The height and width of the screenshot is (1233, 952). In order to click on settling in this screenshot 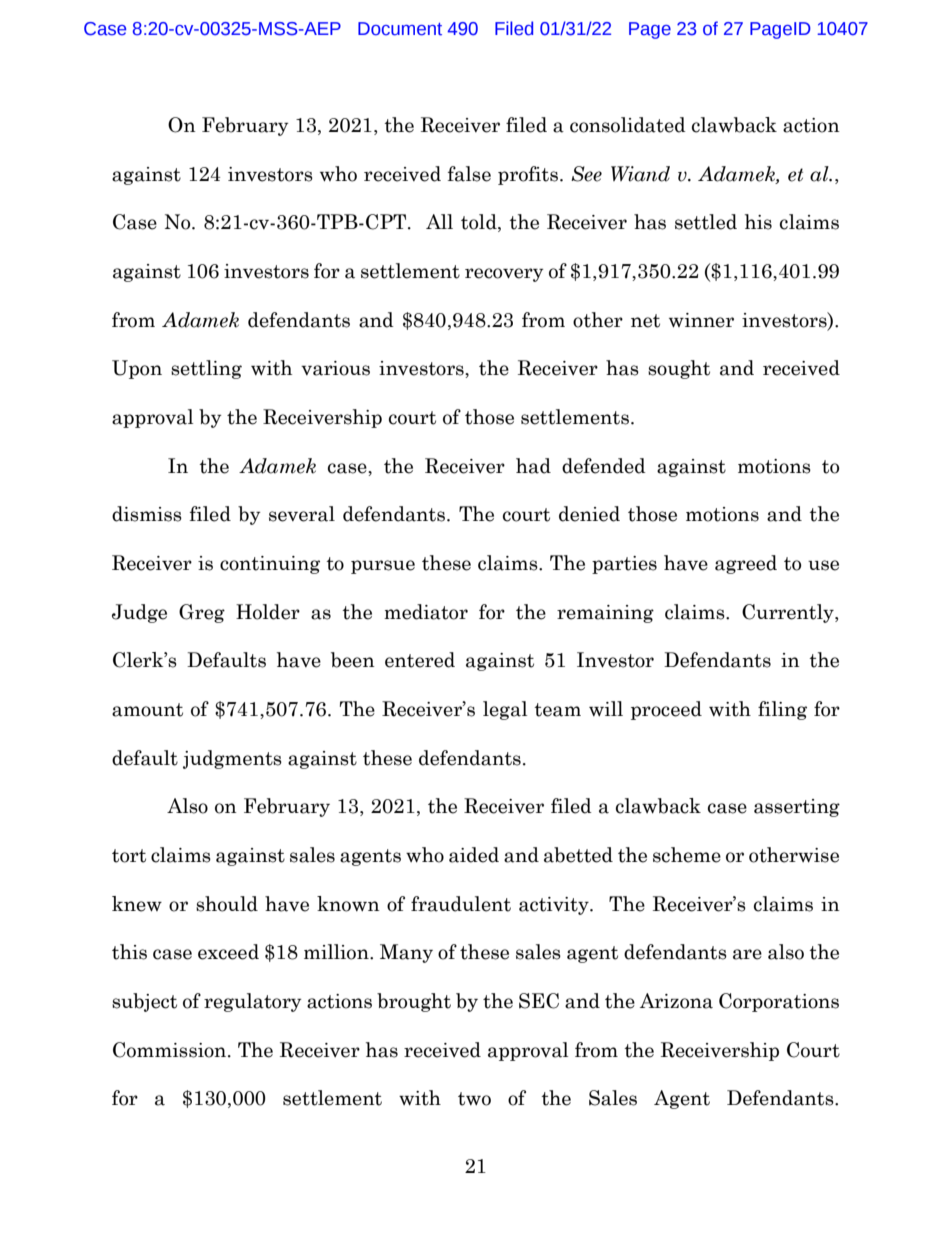, I will do `click(206, 369)`.
